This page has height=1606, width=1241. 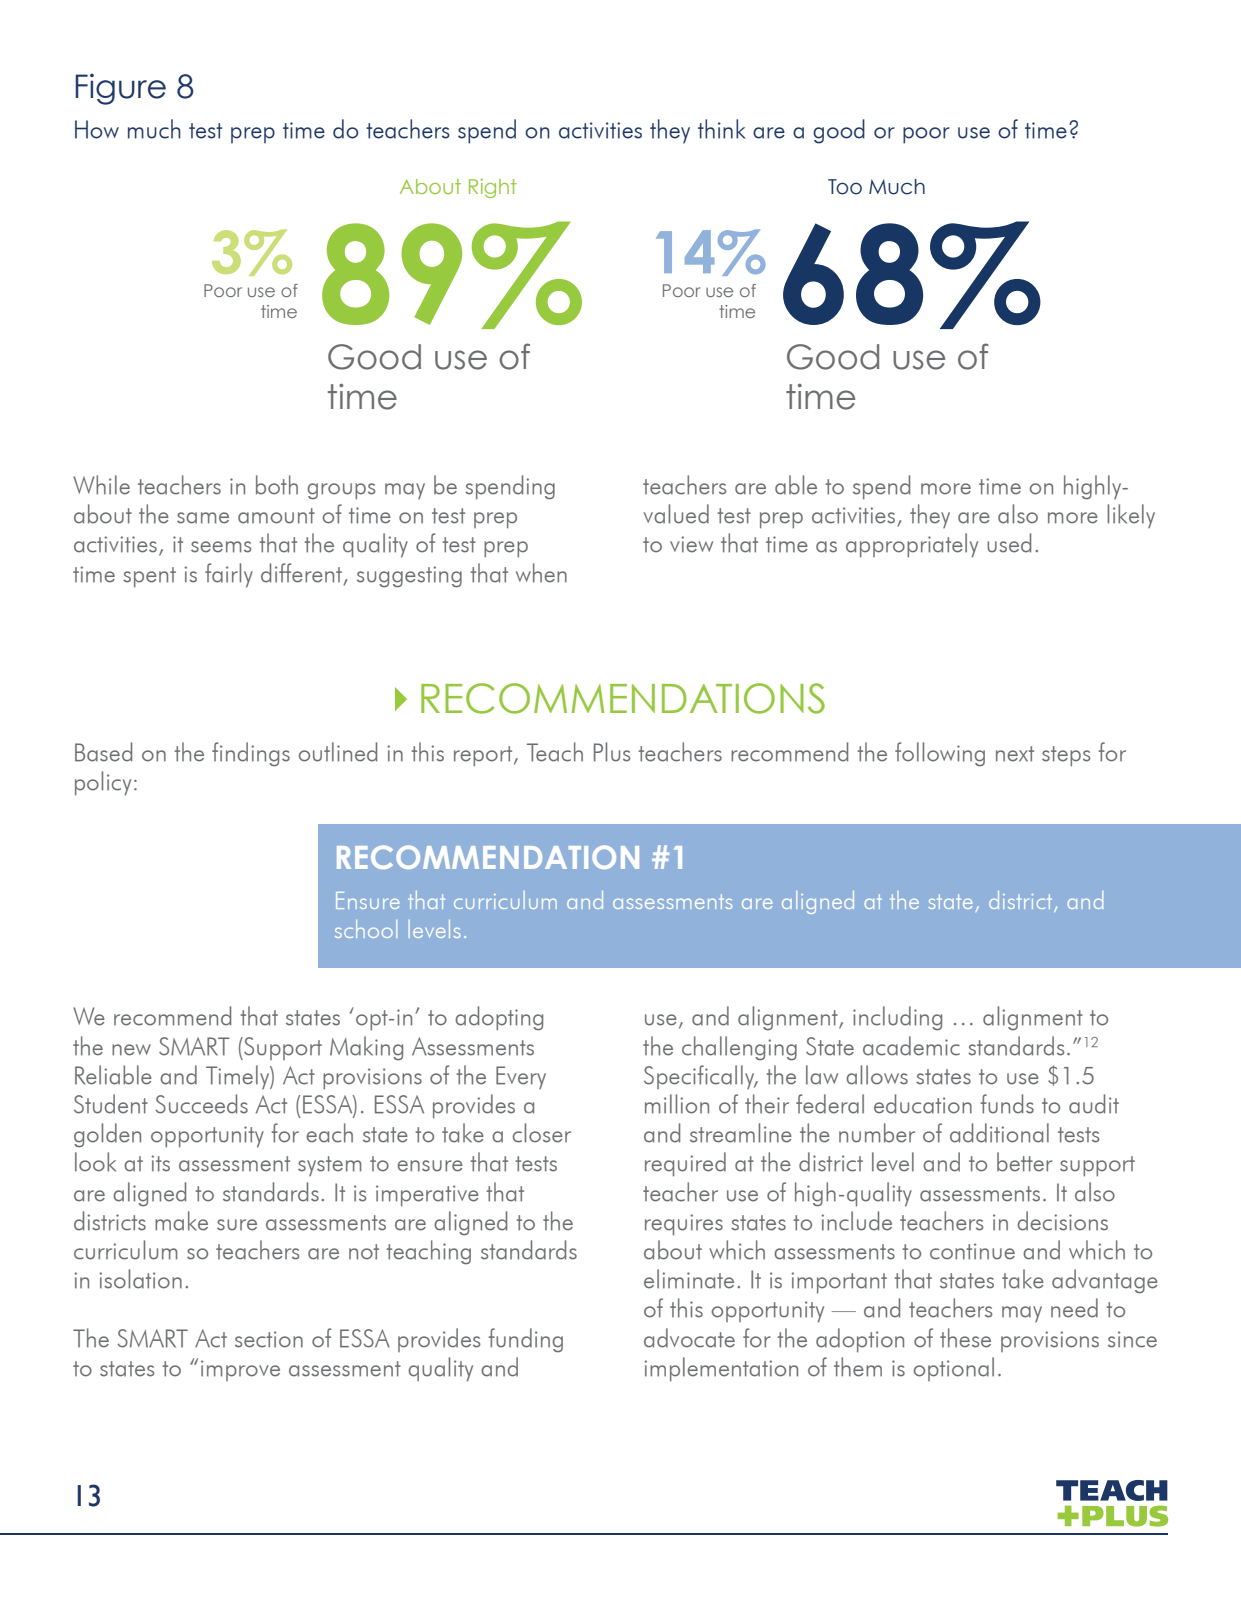 I want to click on Succeeds, so click(x=201, y=1104).
